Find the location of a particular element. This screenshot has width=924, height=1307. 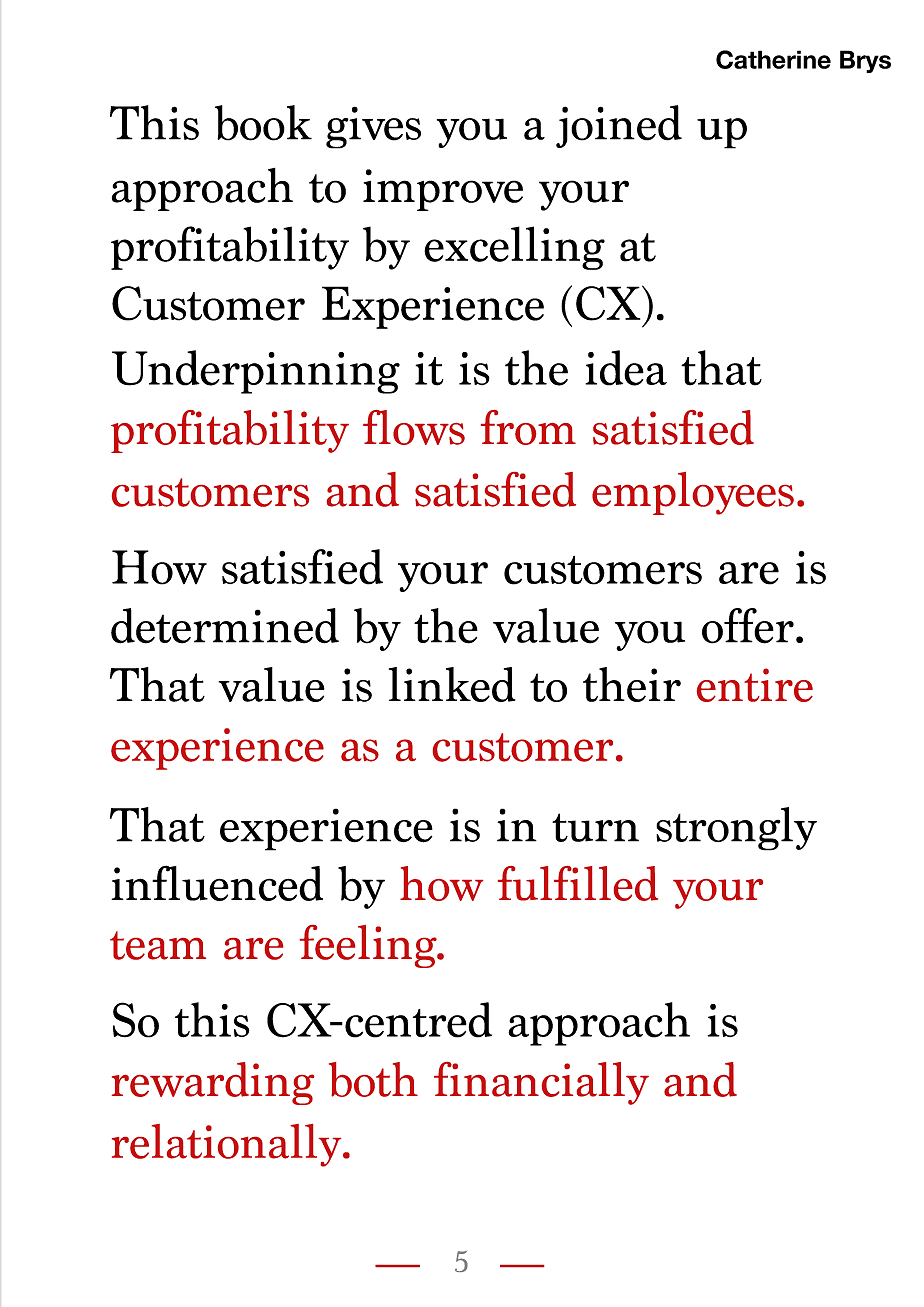

influenced is located at coordinates (217, 883).
